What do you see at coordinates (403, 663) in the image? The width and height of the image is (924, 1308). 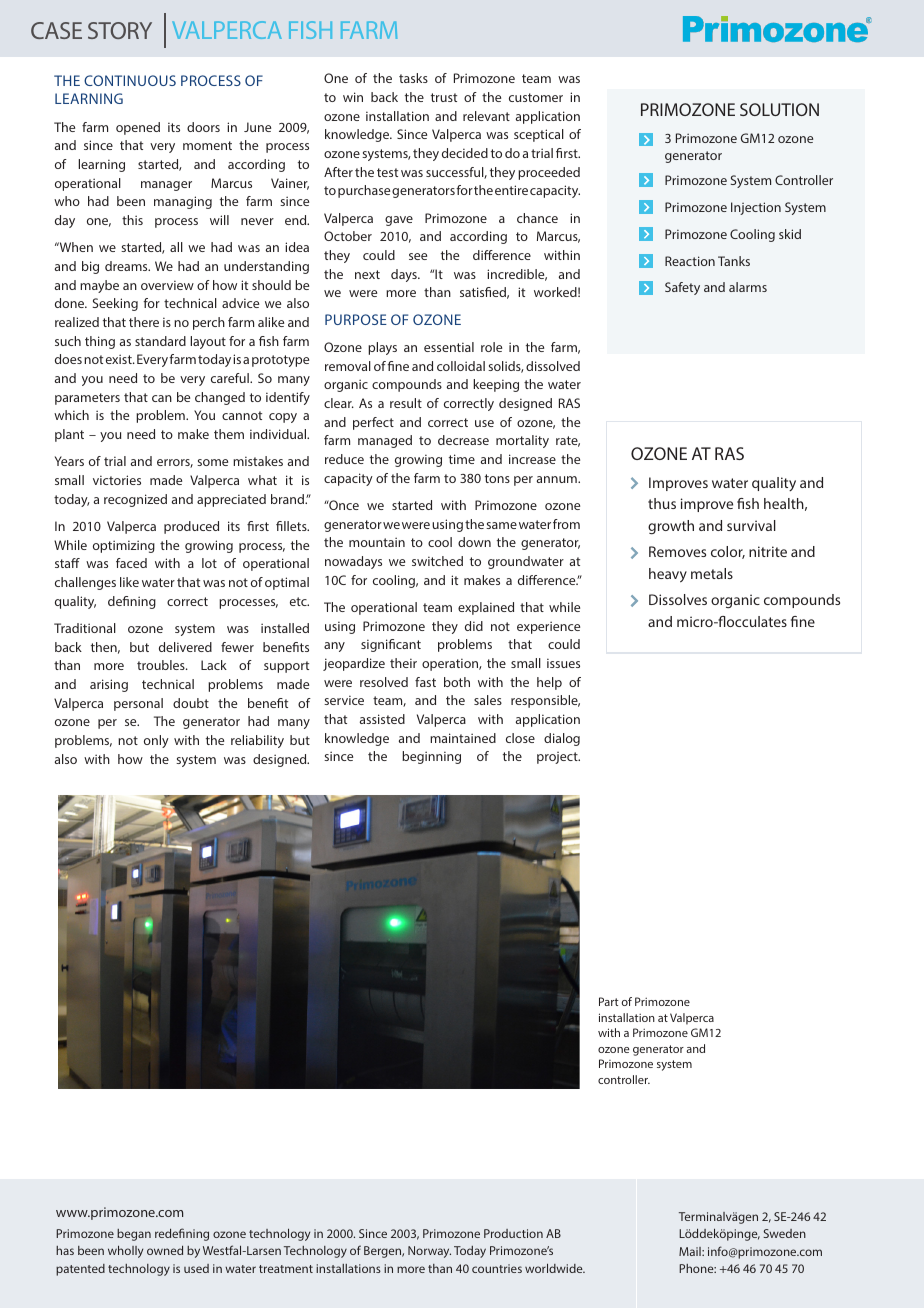 I see `their` at bounding box center [403, 663].
